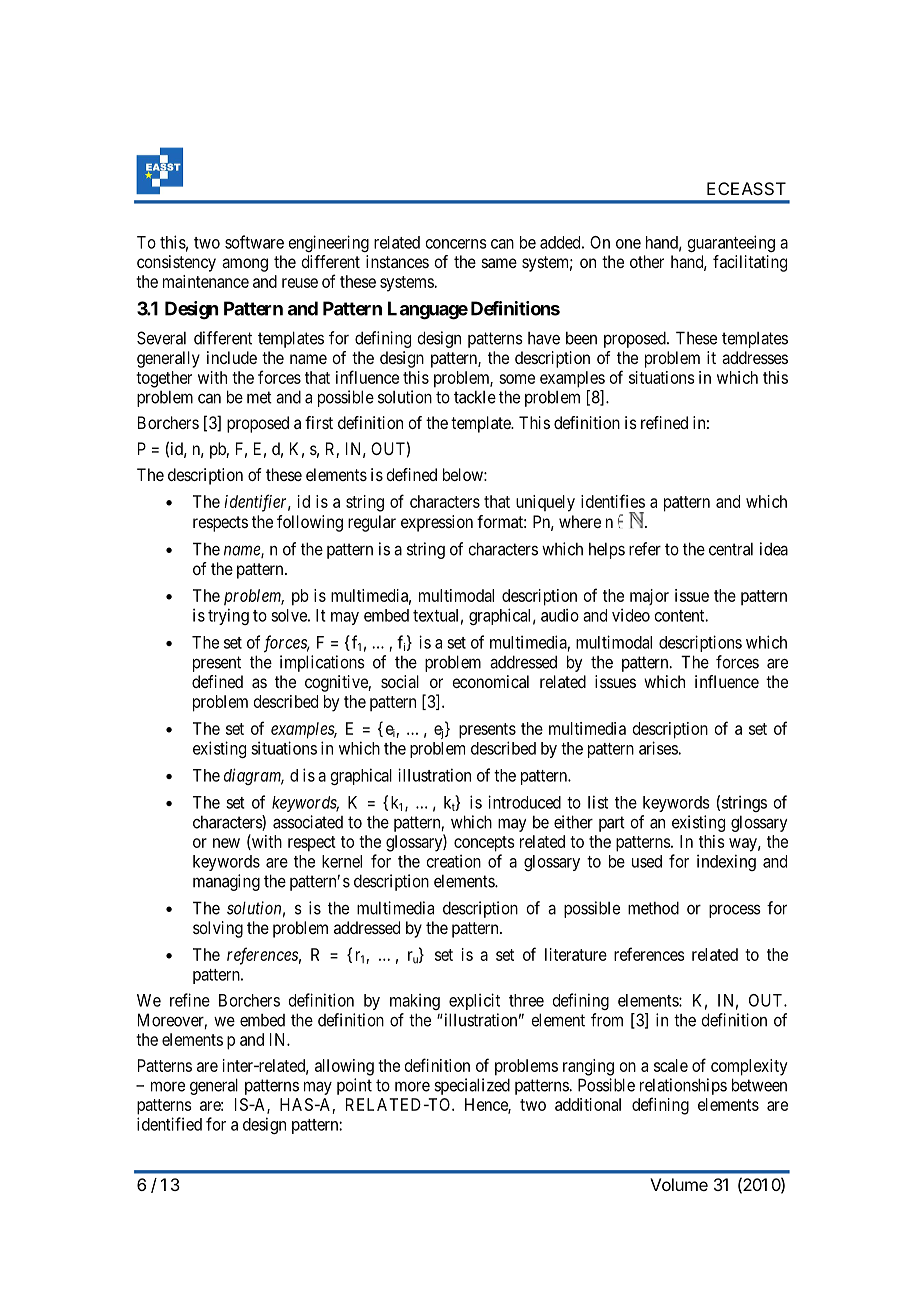 This page has width=924, height=1308. Describe the element at coordinates (490, 681) in the page. I see `economical` at that location.
